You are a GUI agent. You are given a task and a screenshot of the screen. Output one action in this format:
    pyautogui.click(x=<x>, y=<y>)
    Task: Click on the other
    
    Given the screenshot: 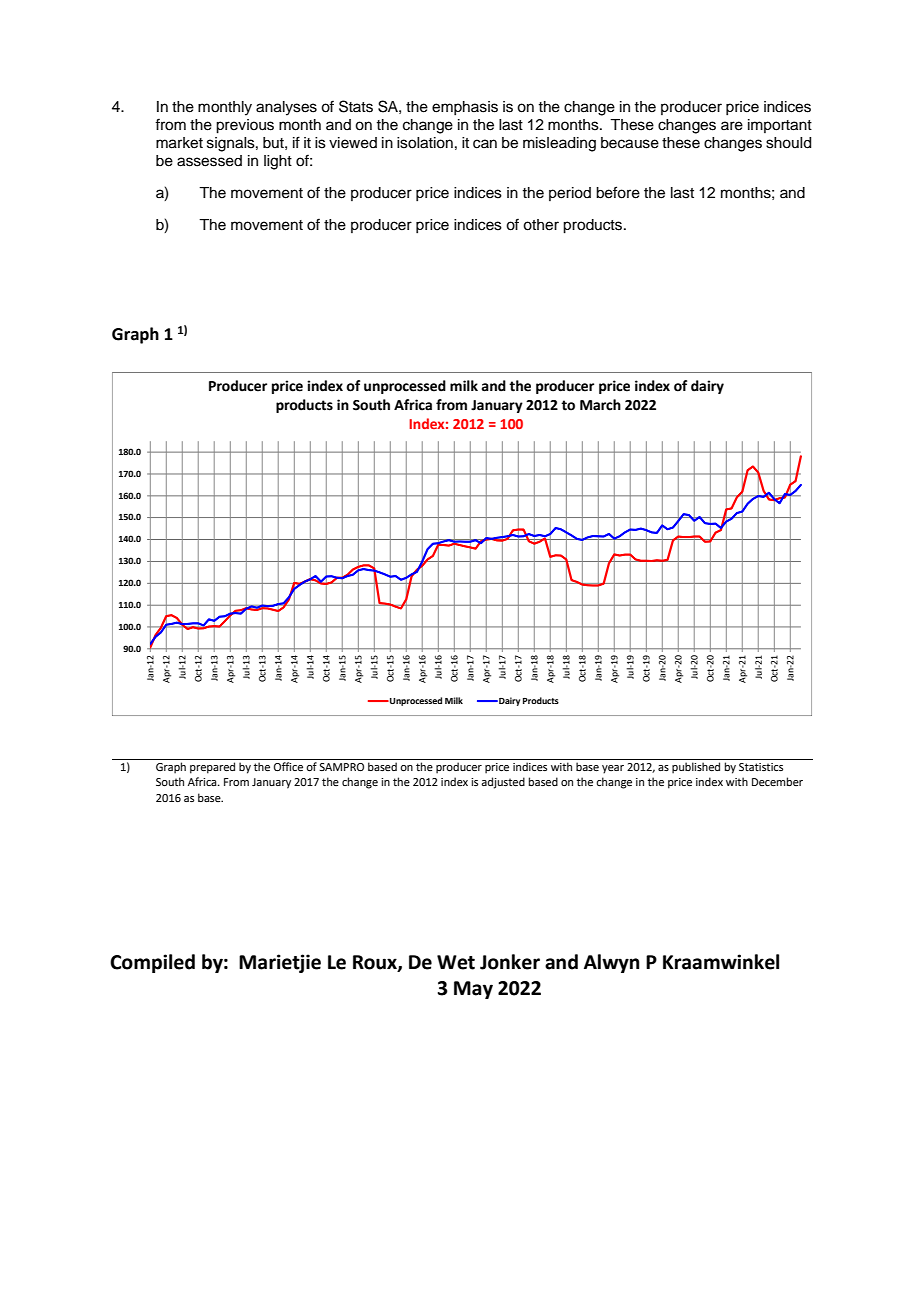 What is the action you would take?
    pyautogui.click(x=541, y=225)
